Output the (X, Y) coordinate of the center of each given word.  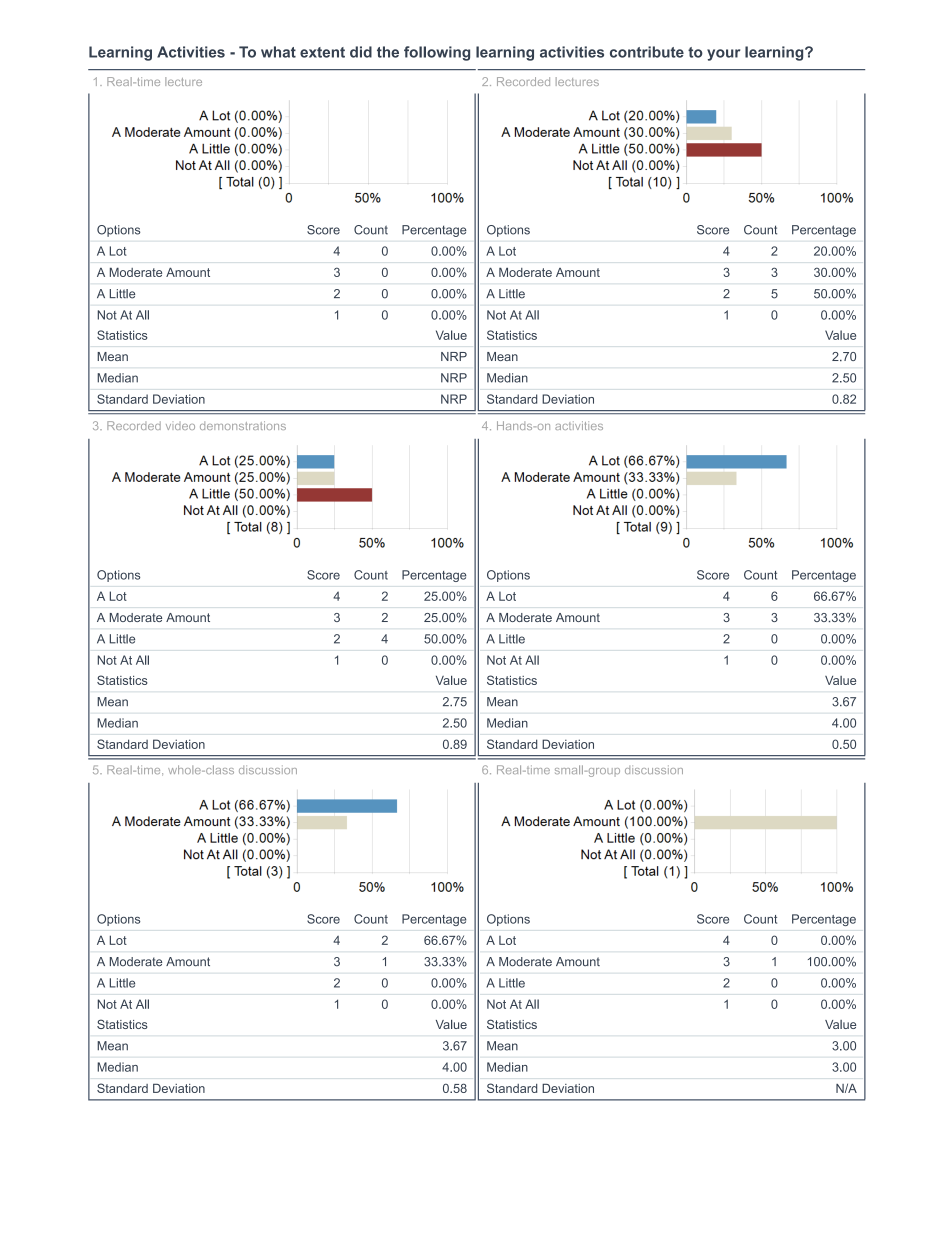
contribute (647, 52)
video (180, 426)
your (723, 55)
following (437, 53)
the (388, 52)
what (278, 52)
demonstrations (243, 425)
